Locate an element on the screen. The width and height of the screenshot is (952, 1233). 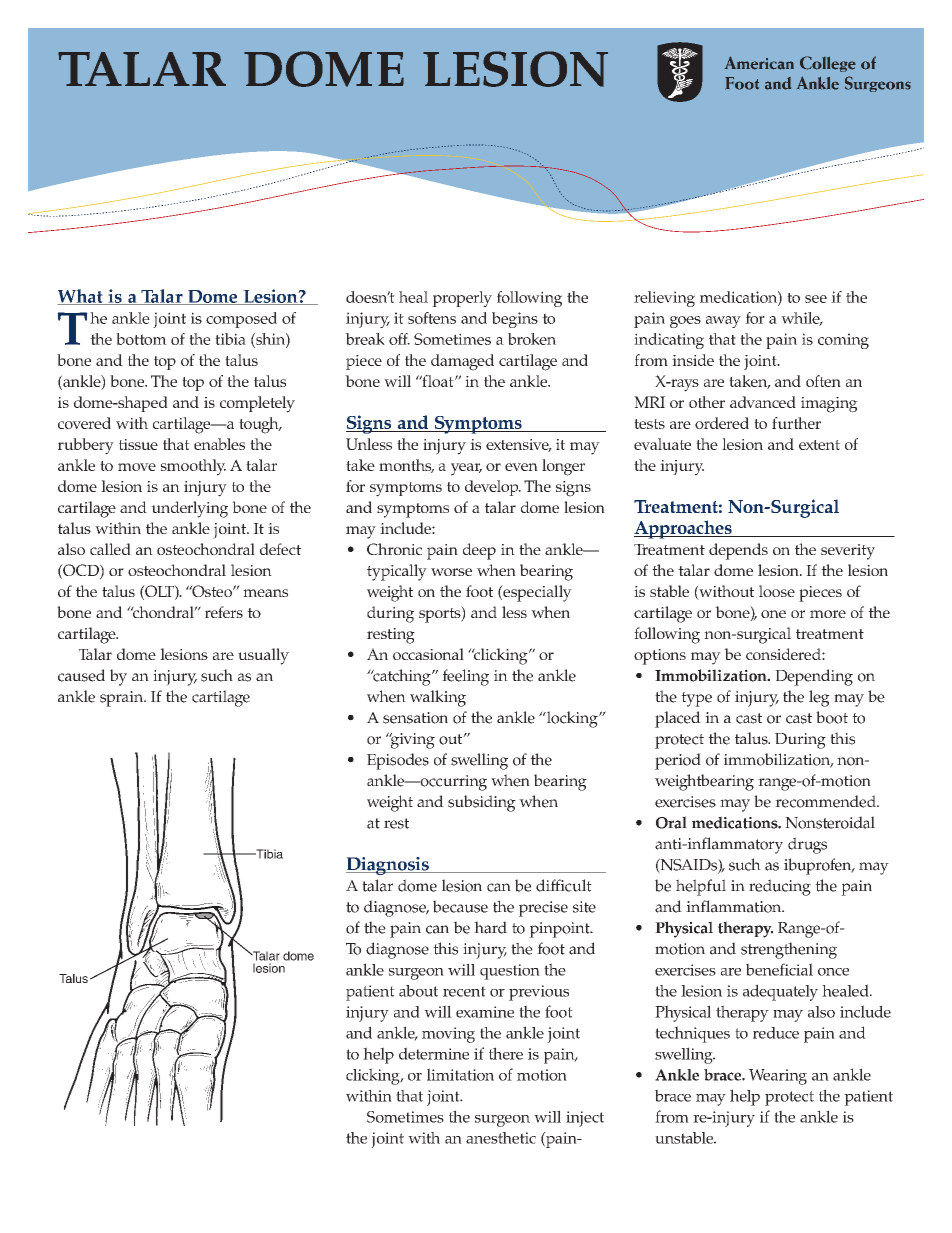
type is located at coordinates (696, 699).
